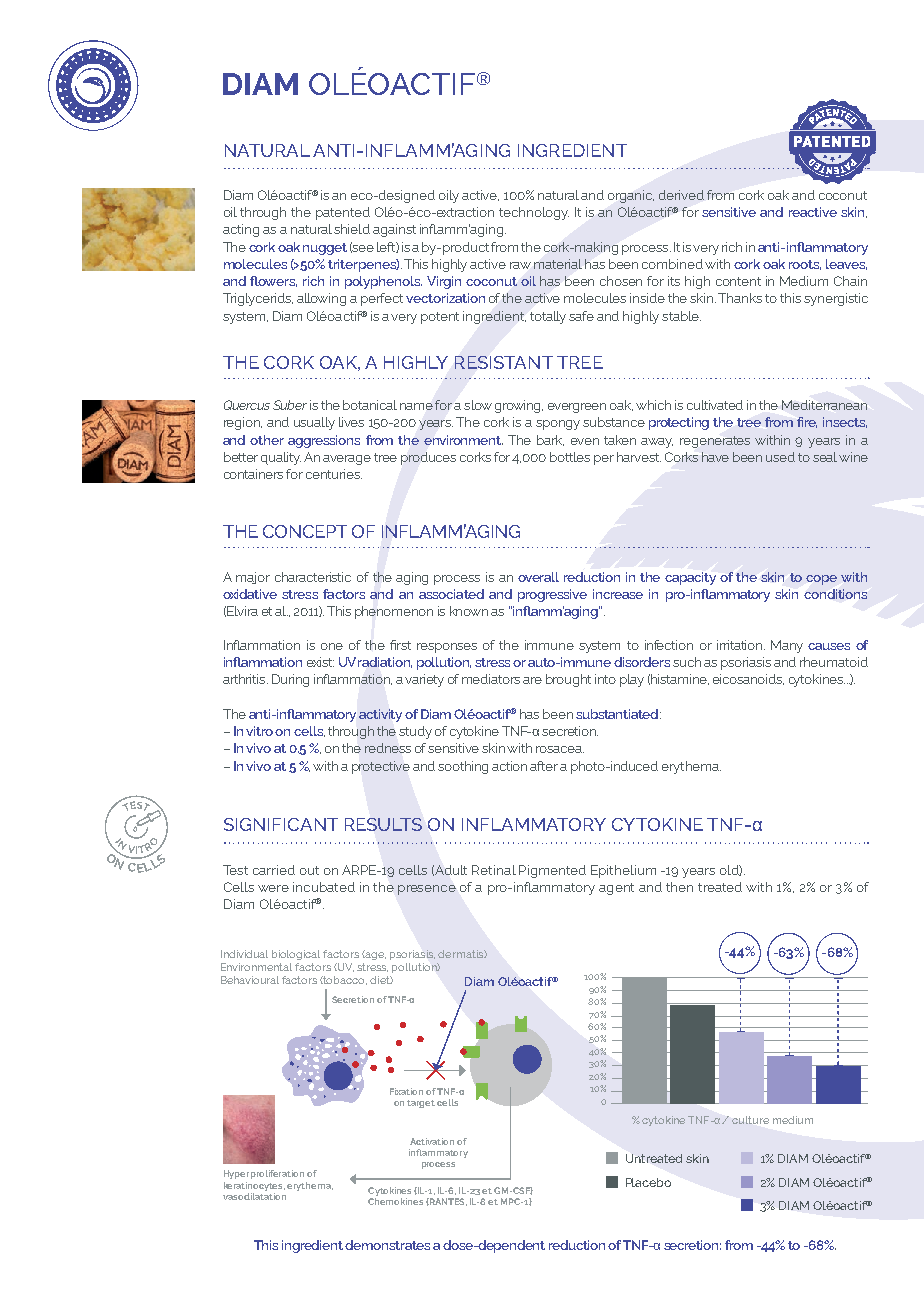 Image resolution: width=924 pixels, height=1308 pixels. I want to click on keratinocytes, so click(254, 1186).
